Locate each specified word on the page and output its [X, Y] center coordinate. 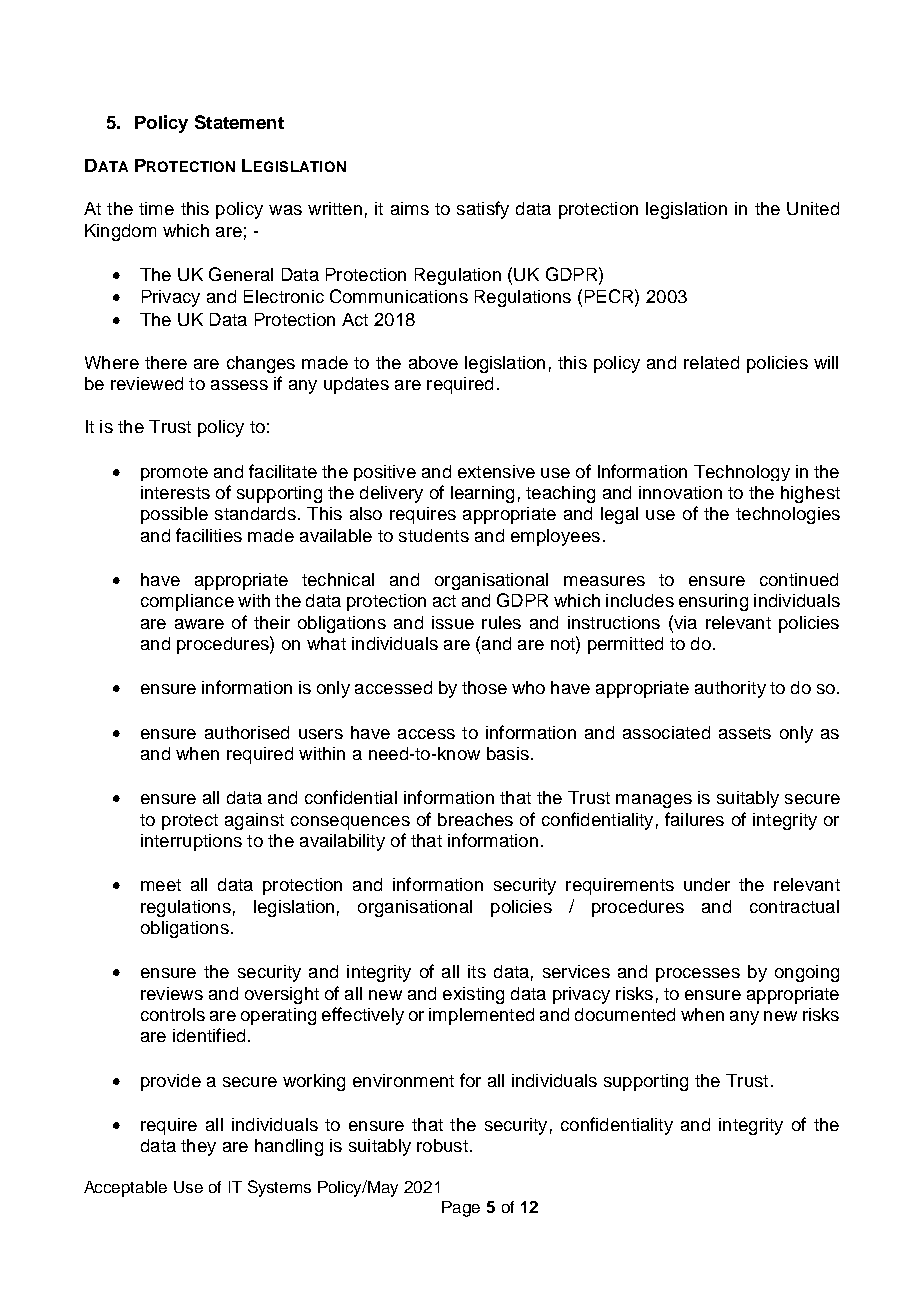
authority [730, 689]
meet [161, 885]
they [198, 1147]
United [813, 208]
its [477, 971]
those [484, 687]
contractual [794, 906]
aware [199, 624]
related [711, 362]
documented [625, 1014]
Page [461, 1209]
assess [239, 385]
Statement [239, 122]
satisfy [483, 210]
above [433, 362]
